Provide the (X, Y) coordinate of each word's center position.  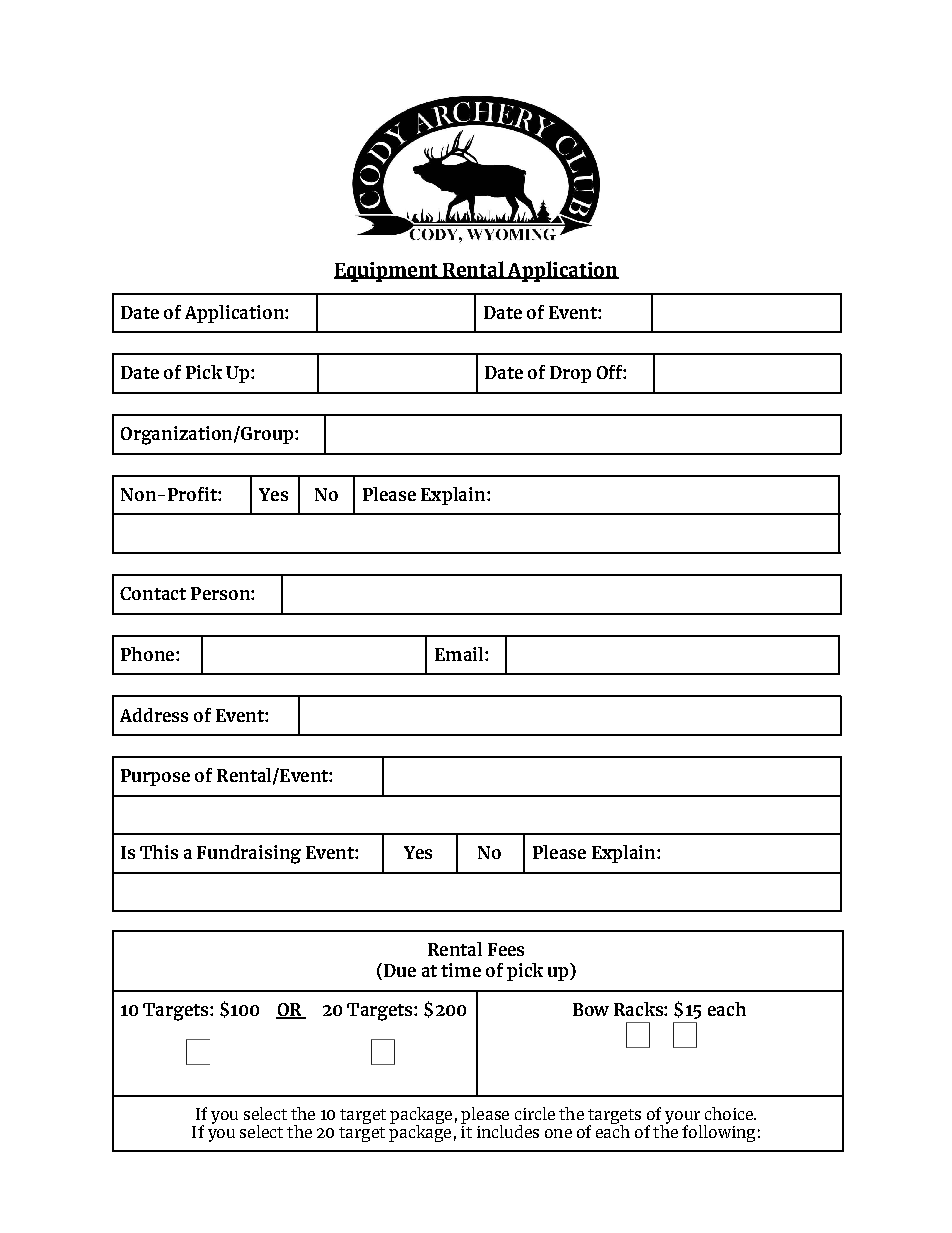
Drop (570, 374)
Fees (506, 949)
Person (221, 593)
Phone (149, 654)
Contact (153, 593)
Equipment (387, 272)
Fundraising (249, 854)
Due (398, 971)
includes (508, 1131)
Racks (639, 1009)
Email (460, 654)
